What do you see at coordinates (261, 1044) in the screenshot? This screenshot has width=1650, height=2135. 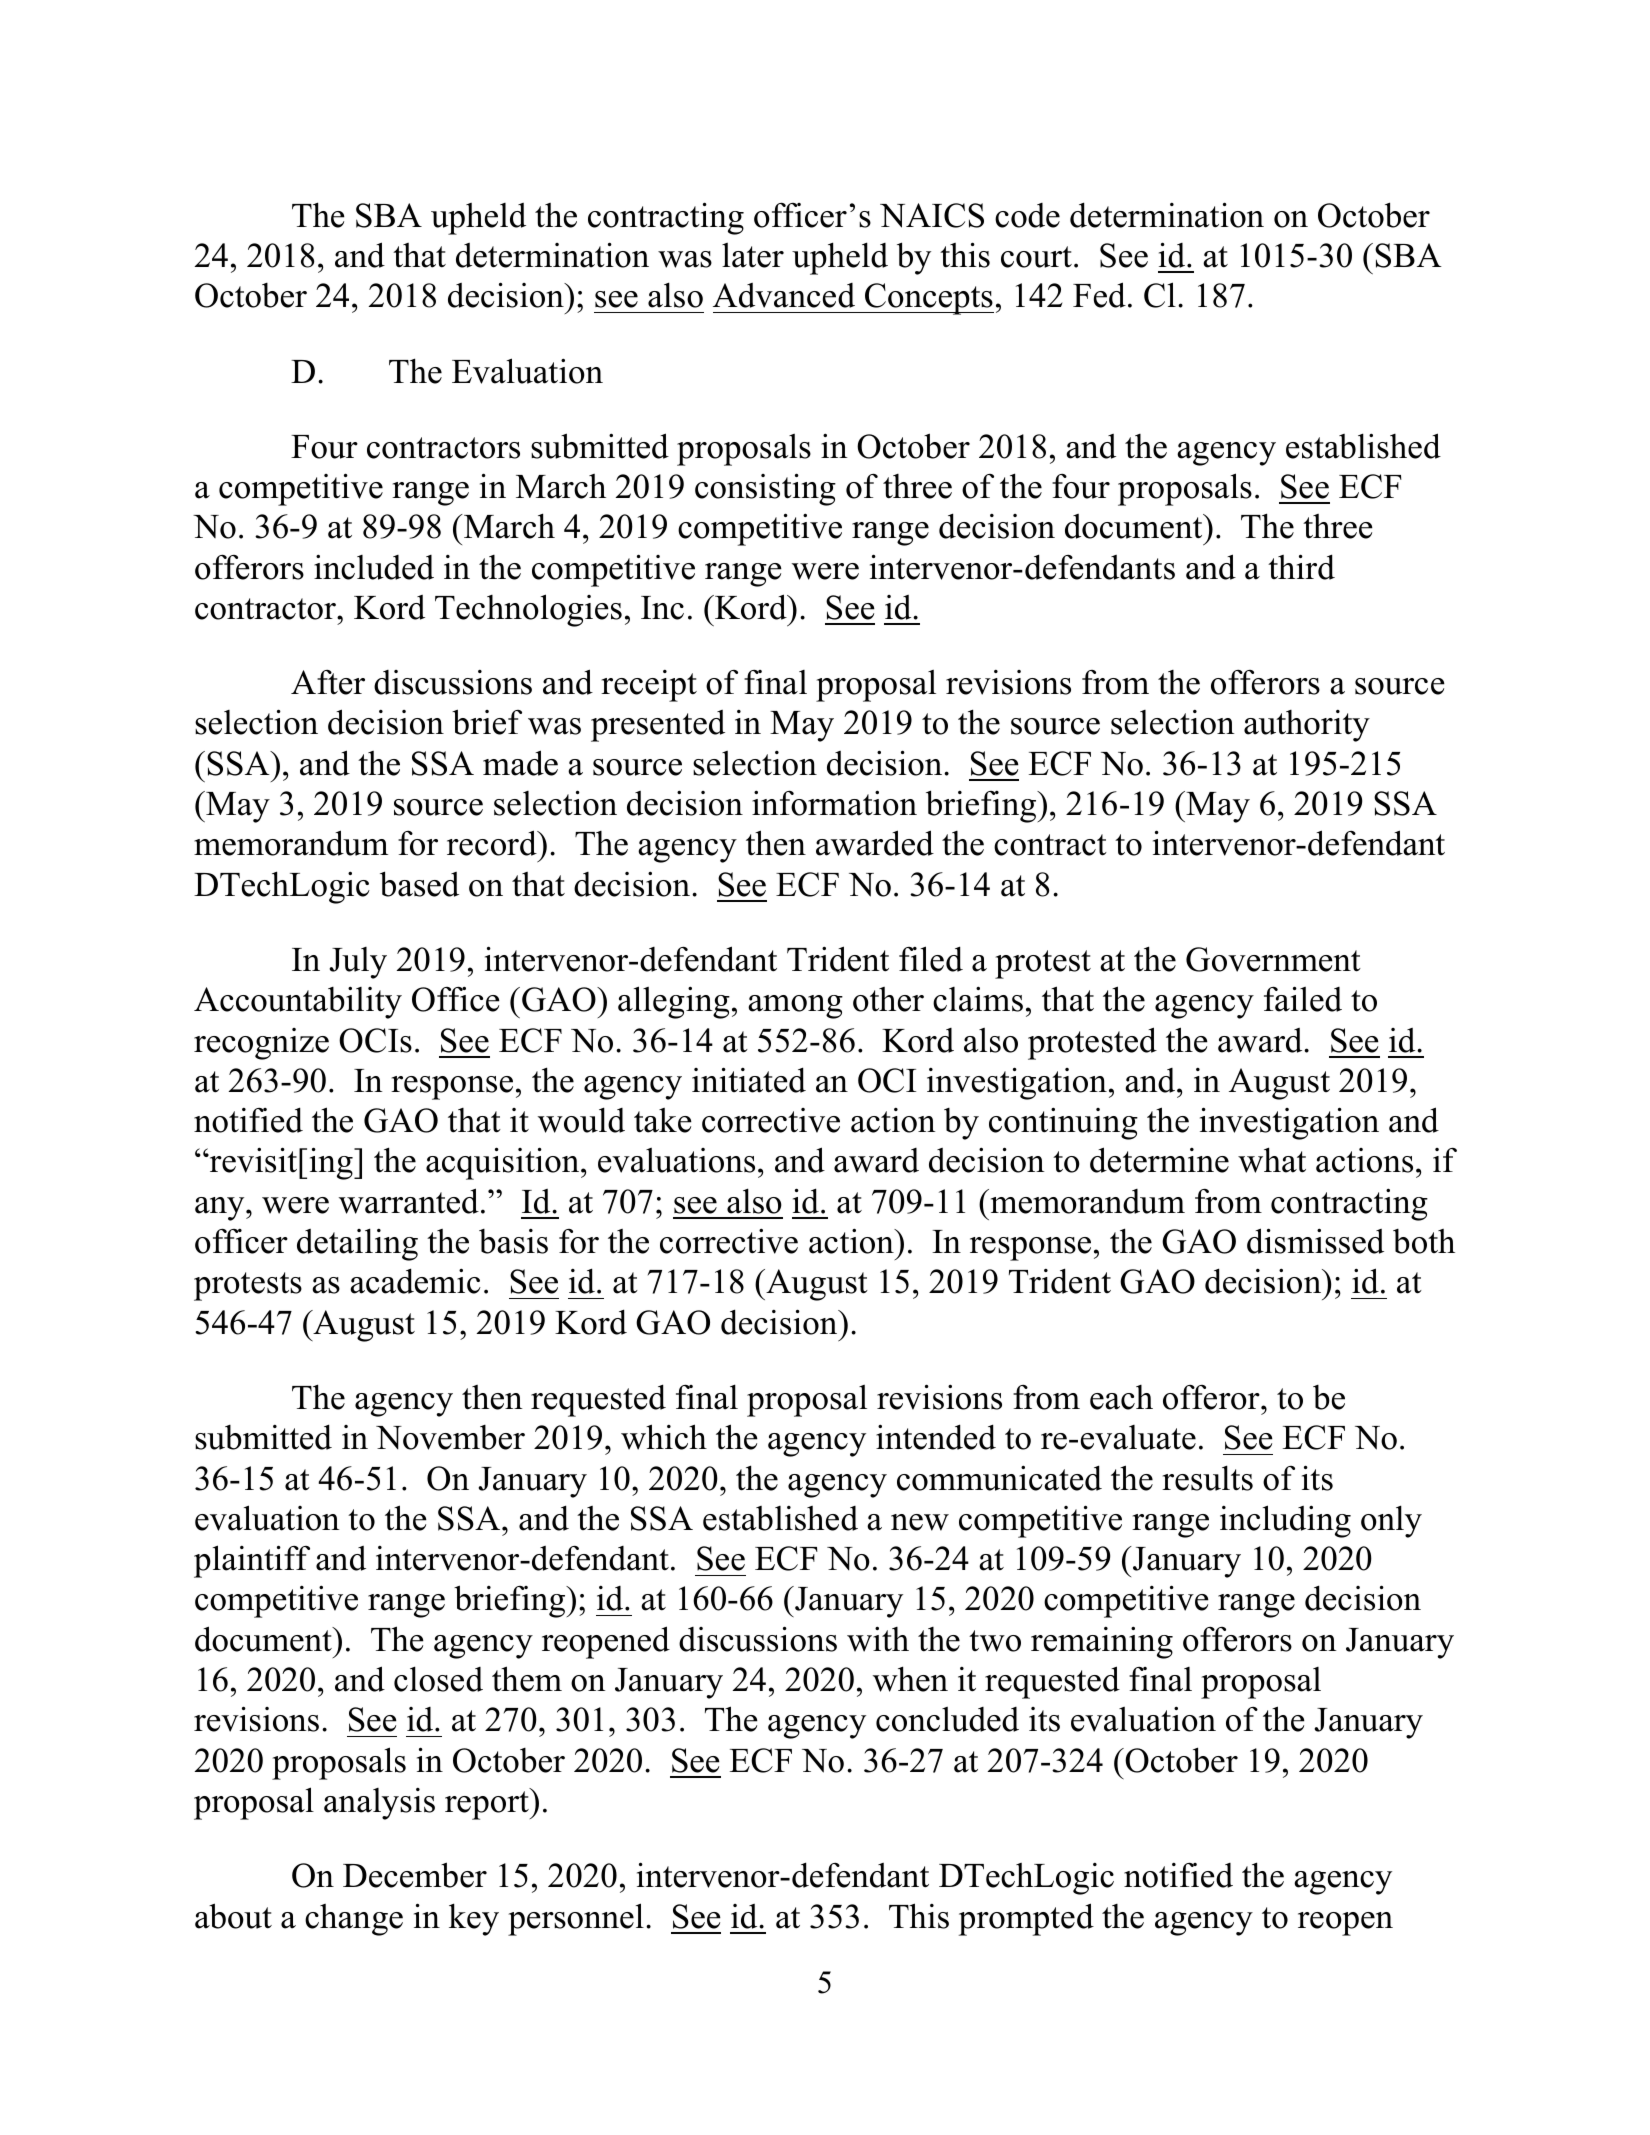 I see `recognize` at bounding box center [261, 1044].
